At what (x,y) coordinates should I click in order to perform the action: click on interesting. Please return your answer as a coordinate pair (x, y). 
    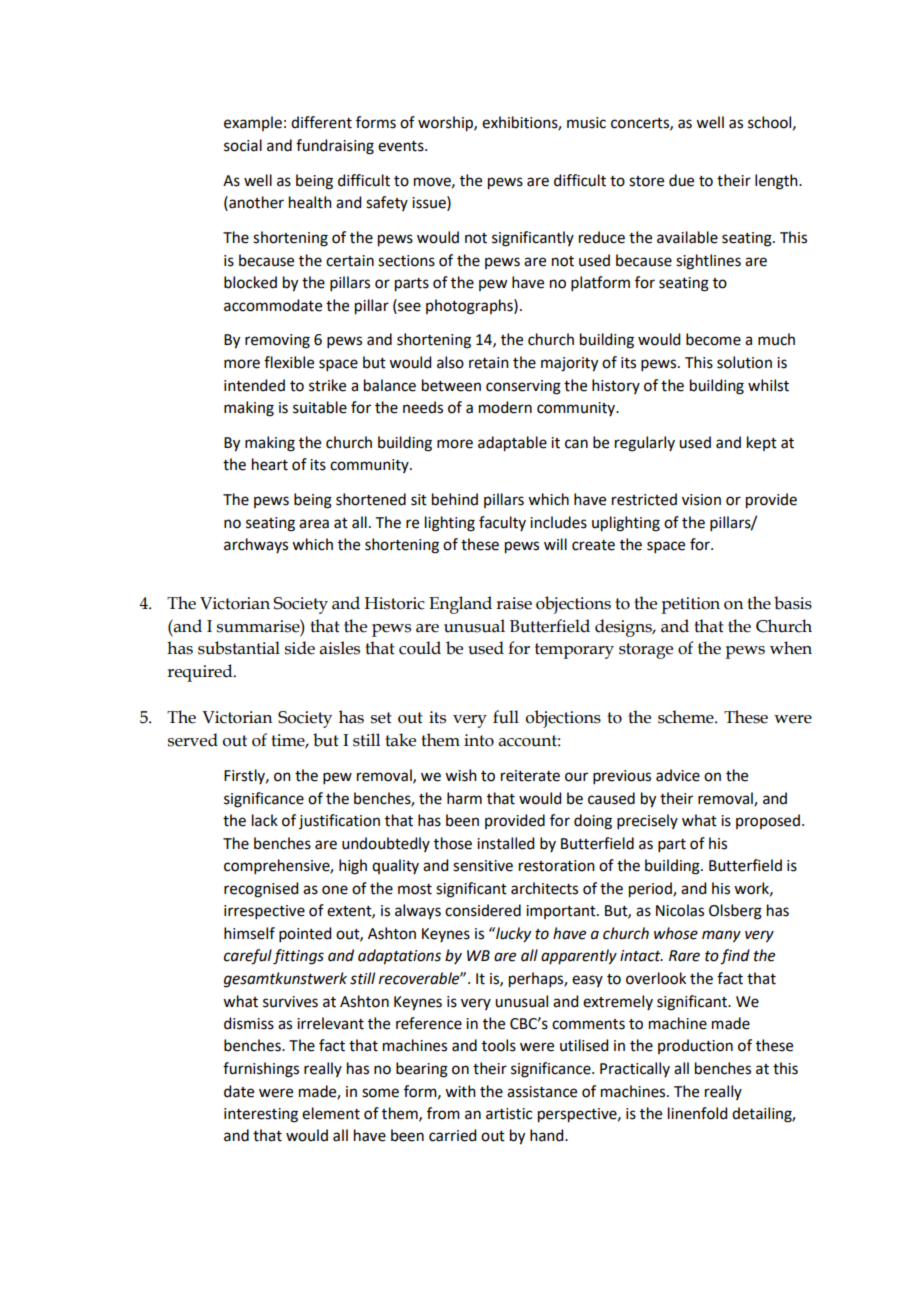
    Looking at the image, I should click on (261, 1115).
